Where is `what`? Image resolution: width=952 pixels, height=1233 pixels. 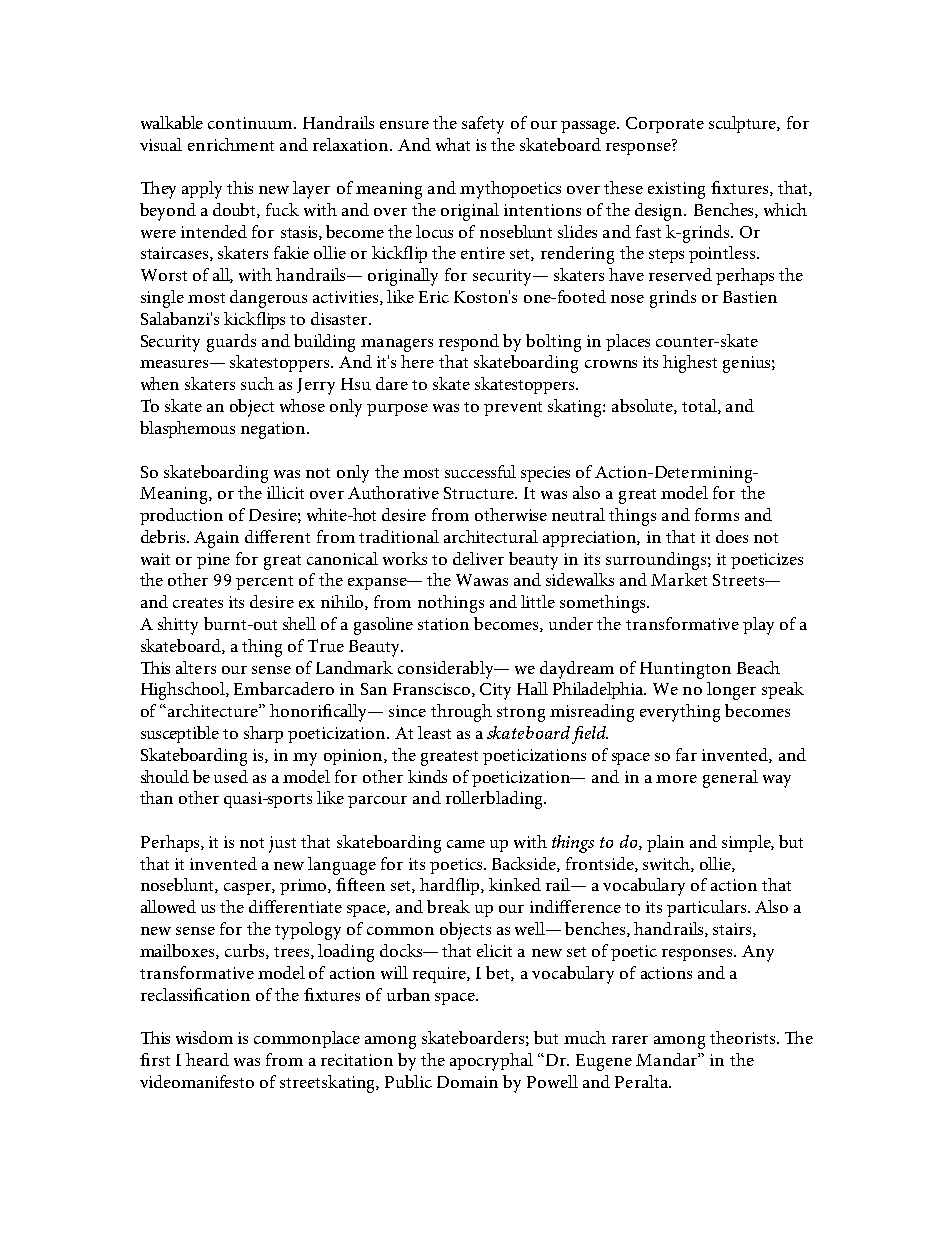 what is located at coordinates (453, 144).
